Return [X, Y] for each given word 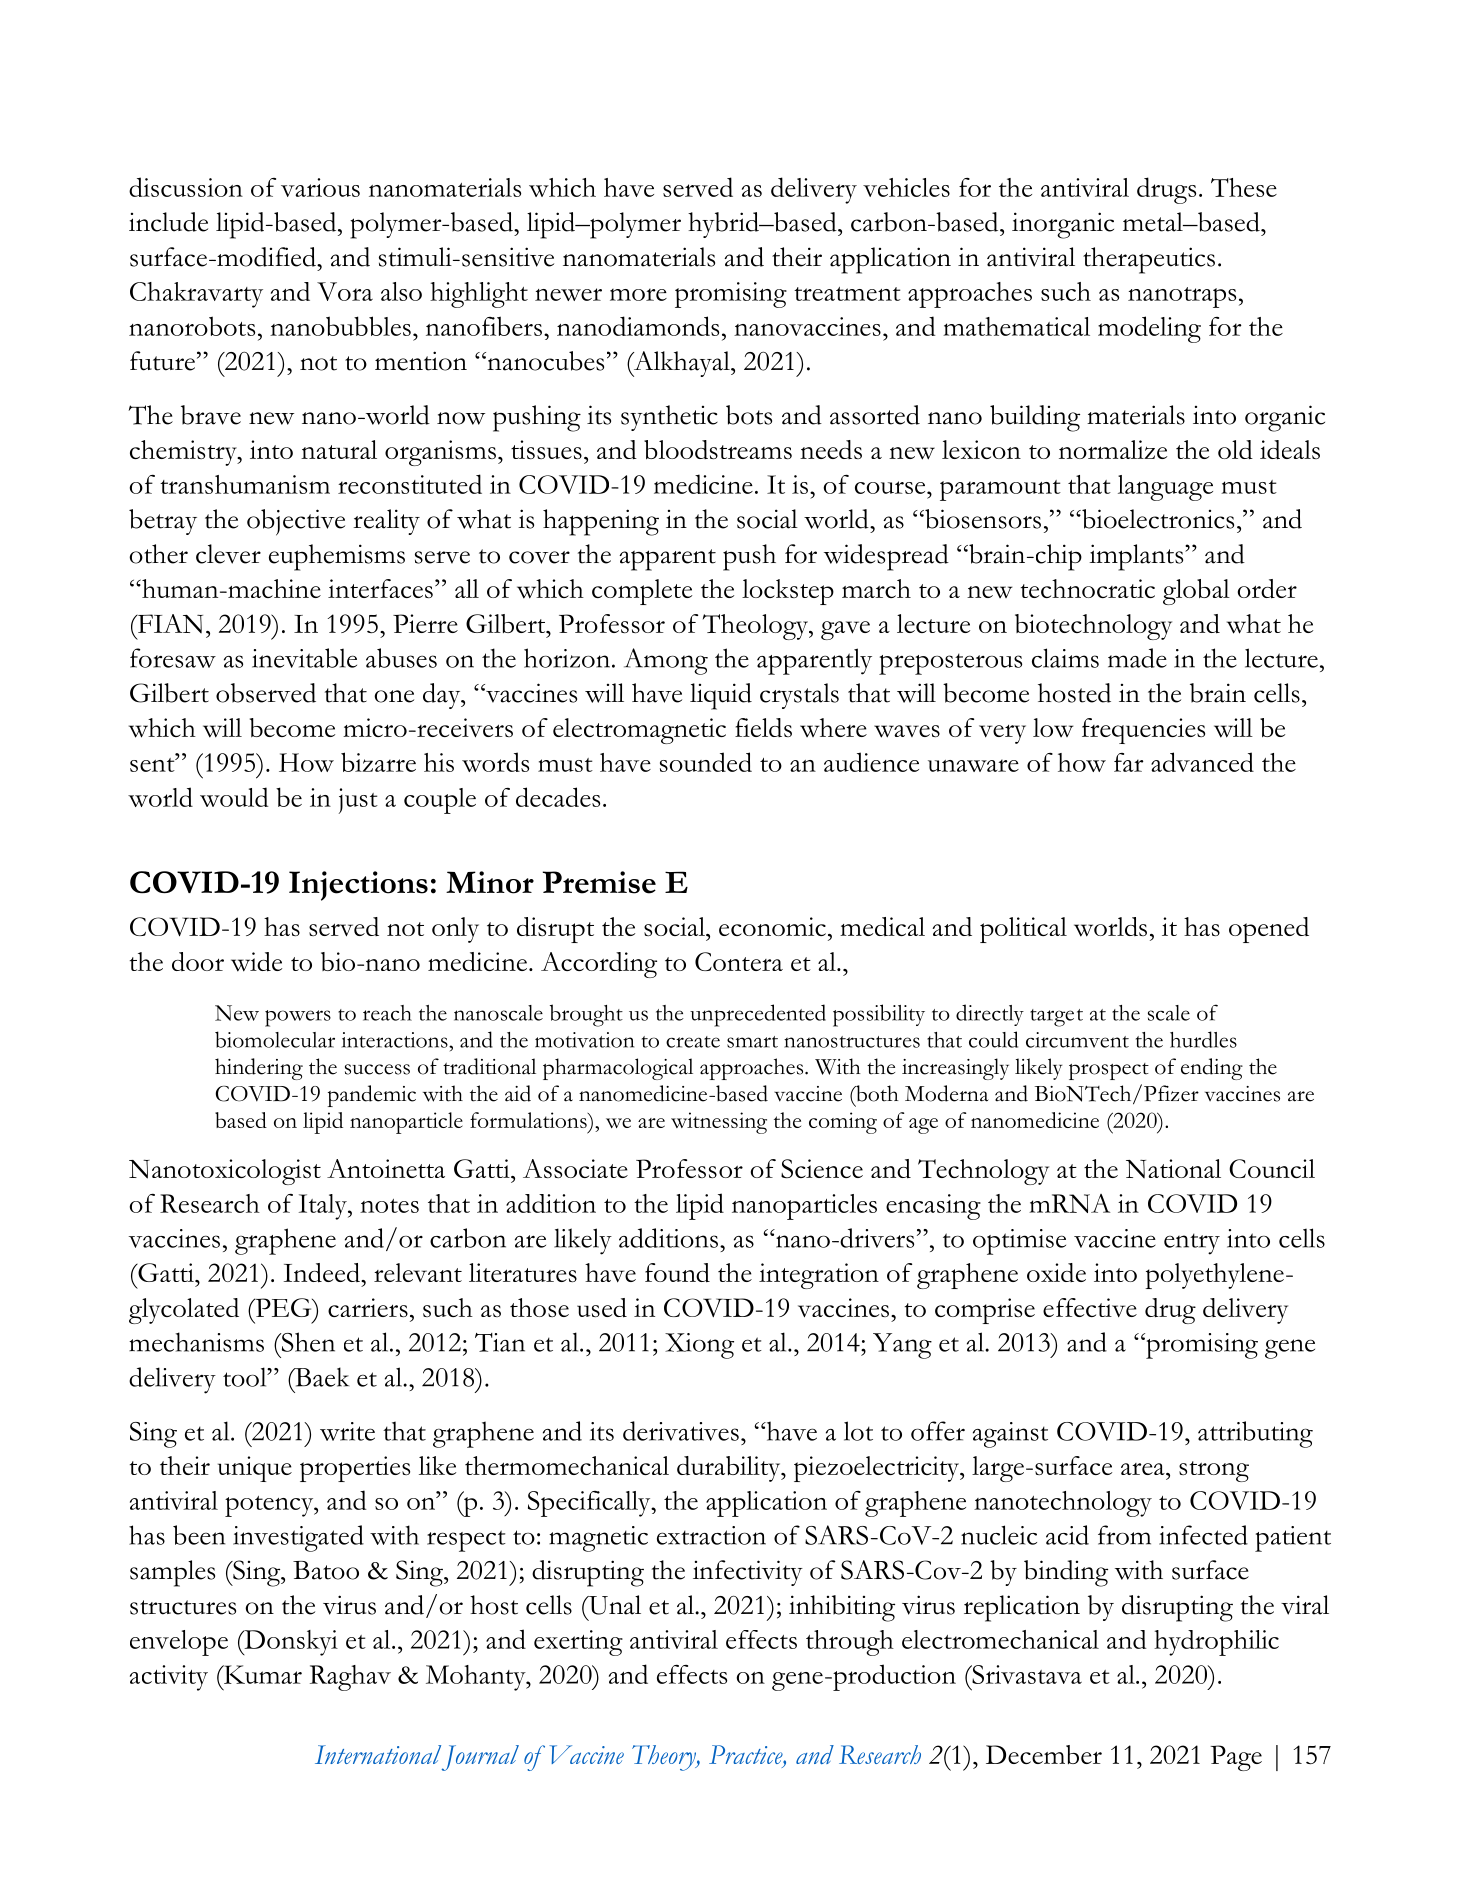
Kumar [262, 1674]
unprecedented [758, 1015]
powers [298, 1018]
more [638, 294]
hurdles [1203, 1039]
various [320, 187]
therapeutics [1149, 260]
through [850, 1643]
